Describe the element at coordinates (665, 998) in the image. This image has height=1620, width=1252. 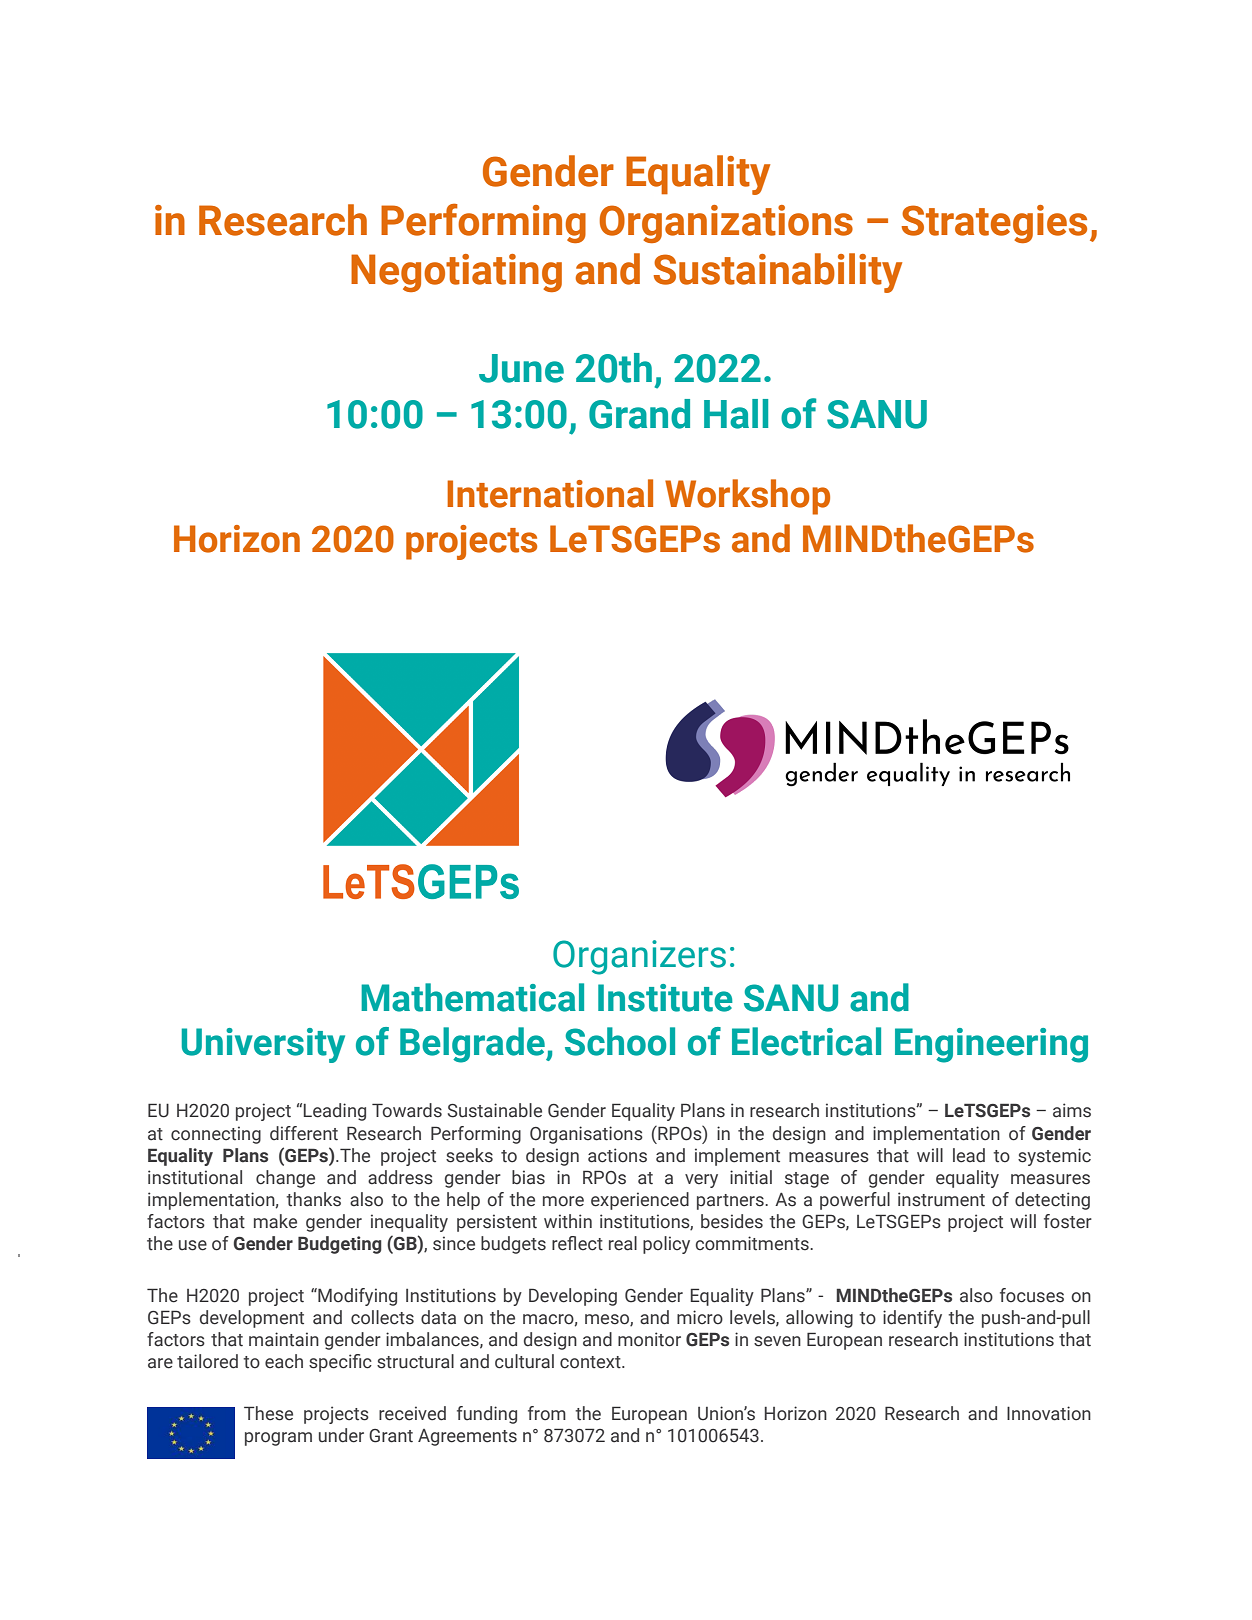
I see `Institute` at that location.
